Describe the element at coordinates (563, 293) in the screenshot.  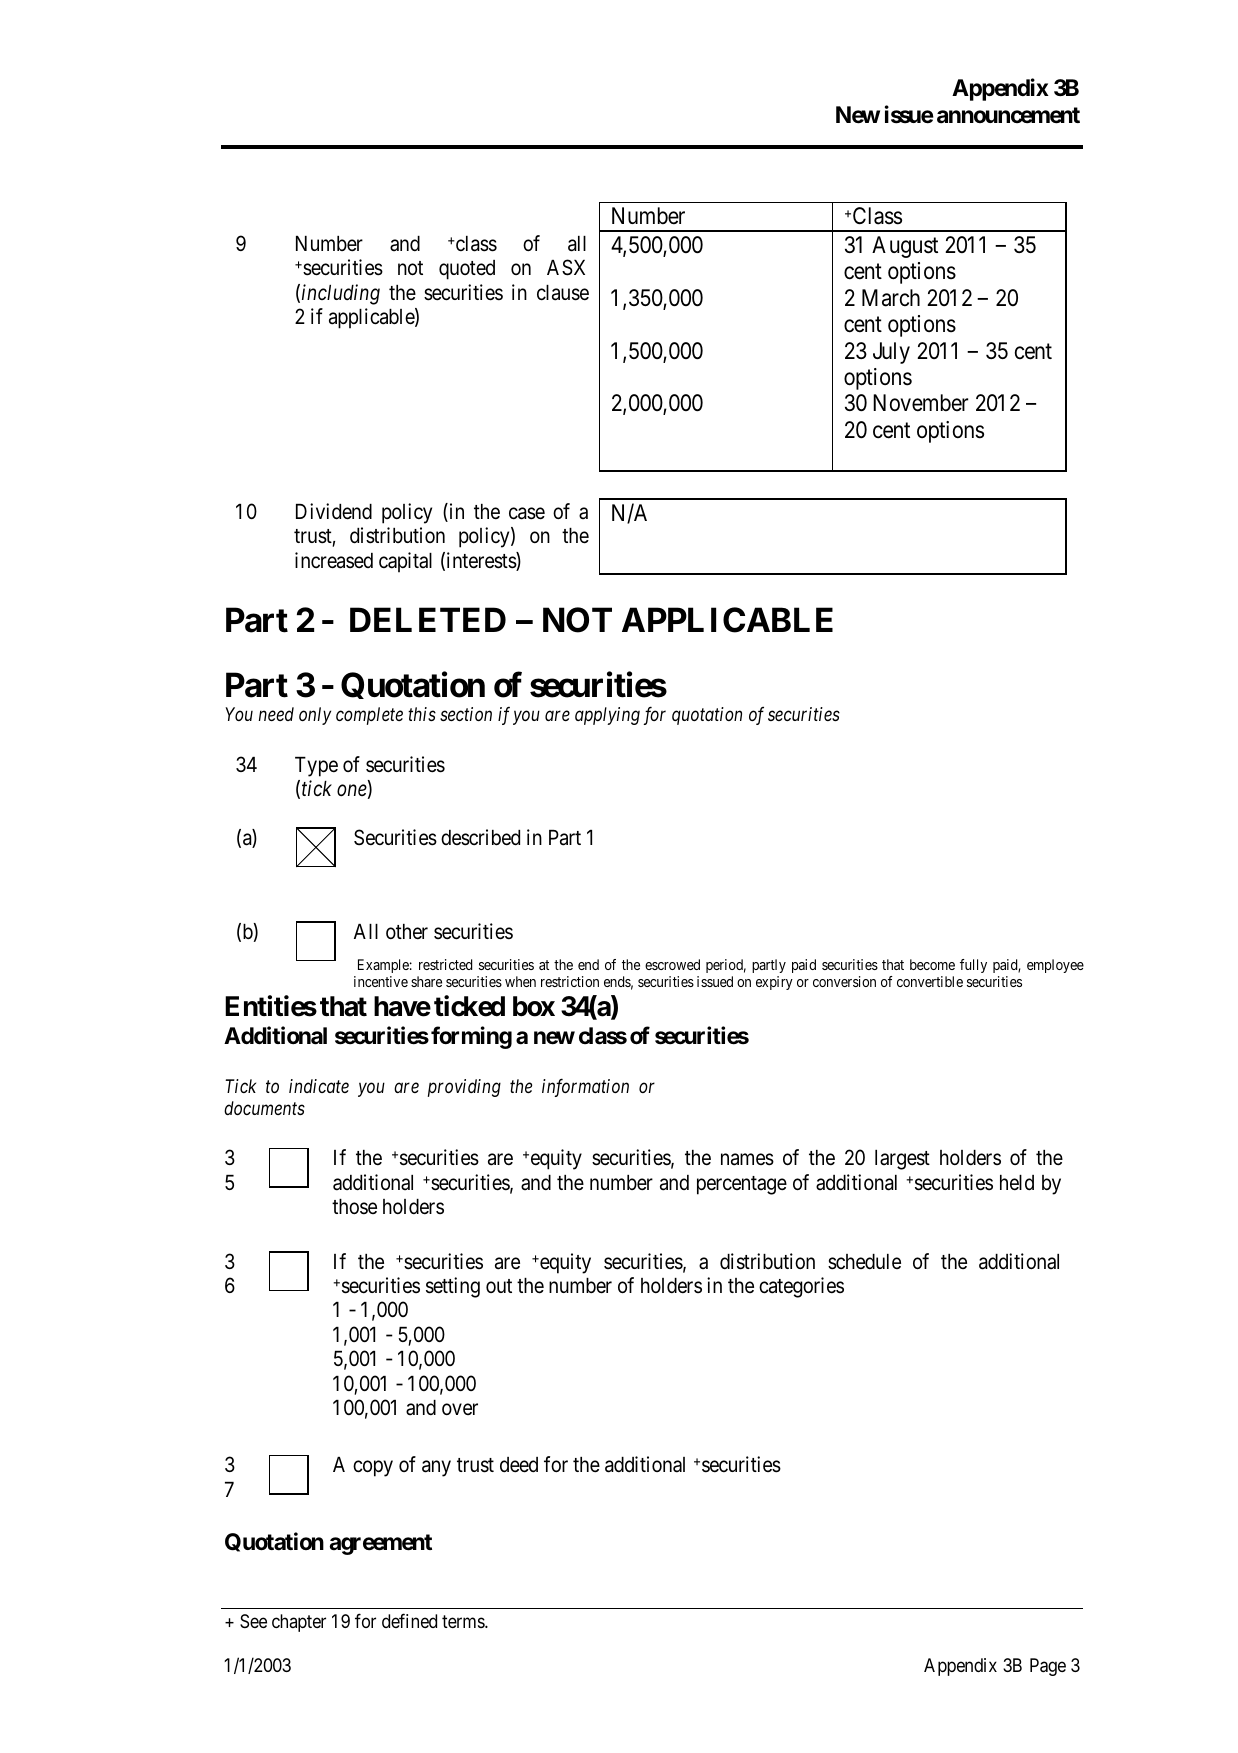
I see `clause` at that location.
